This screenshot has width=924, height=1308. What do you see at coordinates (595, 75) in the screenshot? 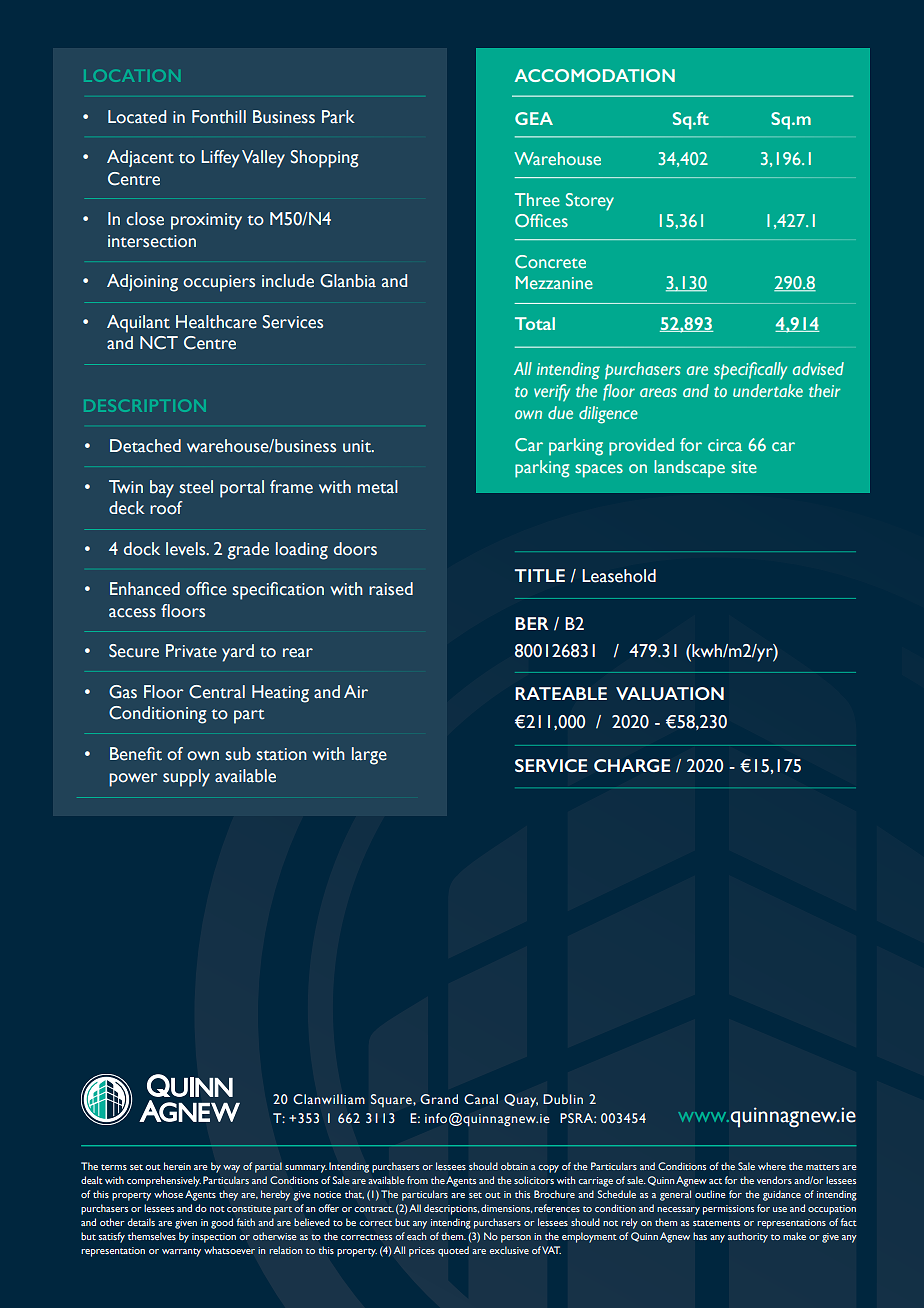
I see `ACCOMODATION` at bounding box center [595, 75].
